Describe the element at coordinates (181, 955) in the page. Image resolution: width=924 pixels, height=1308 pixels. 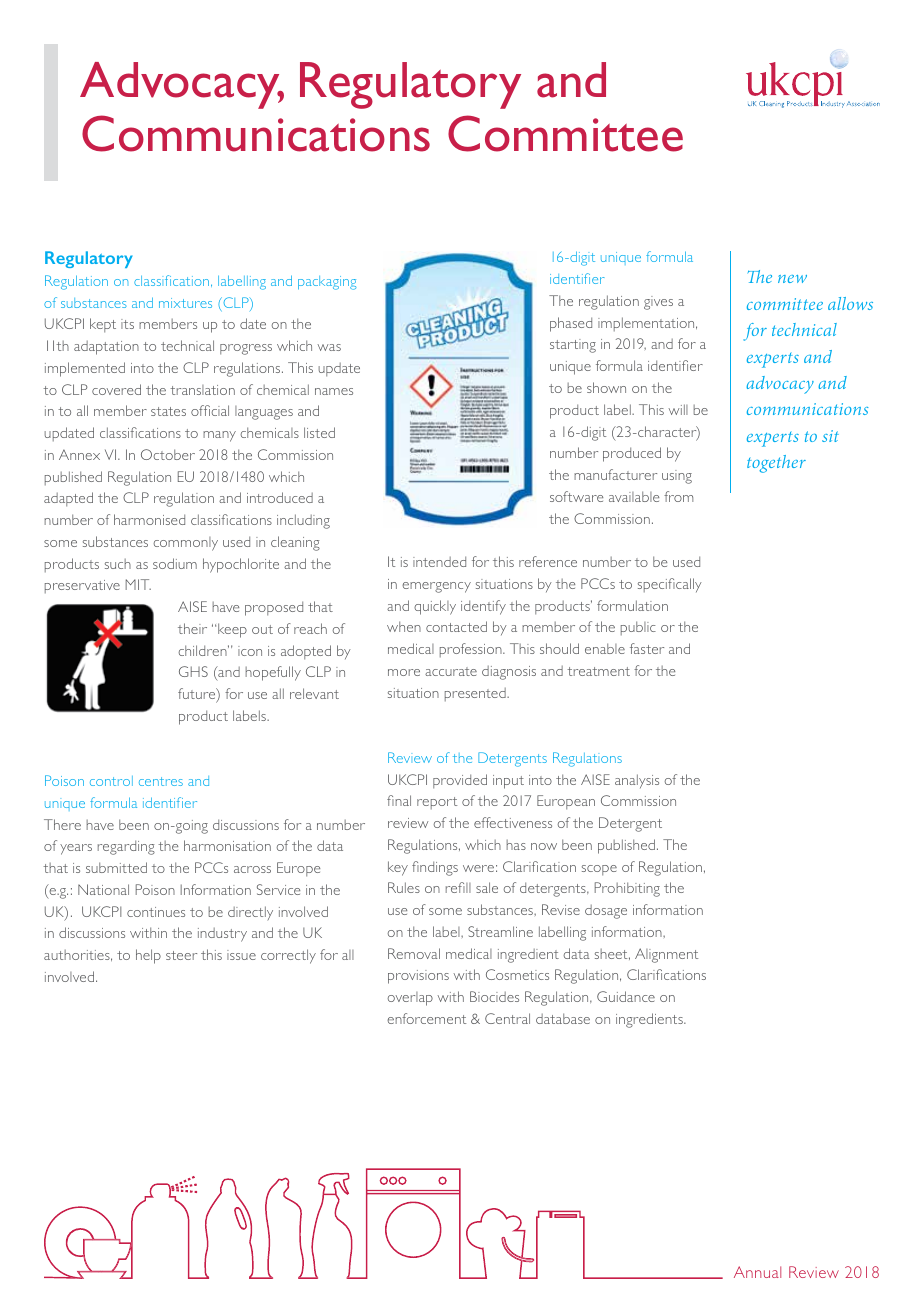
I see `steer` at that location.
